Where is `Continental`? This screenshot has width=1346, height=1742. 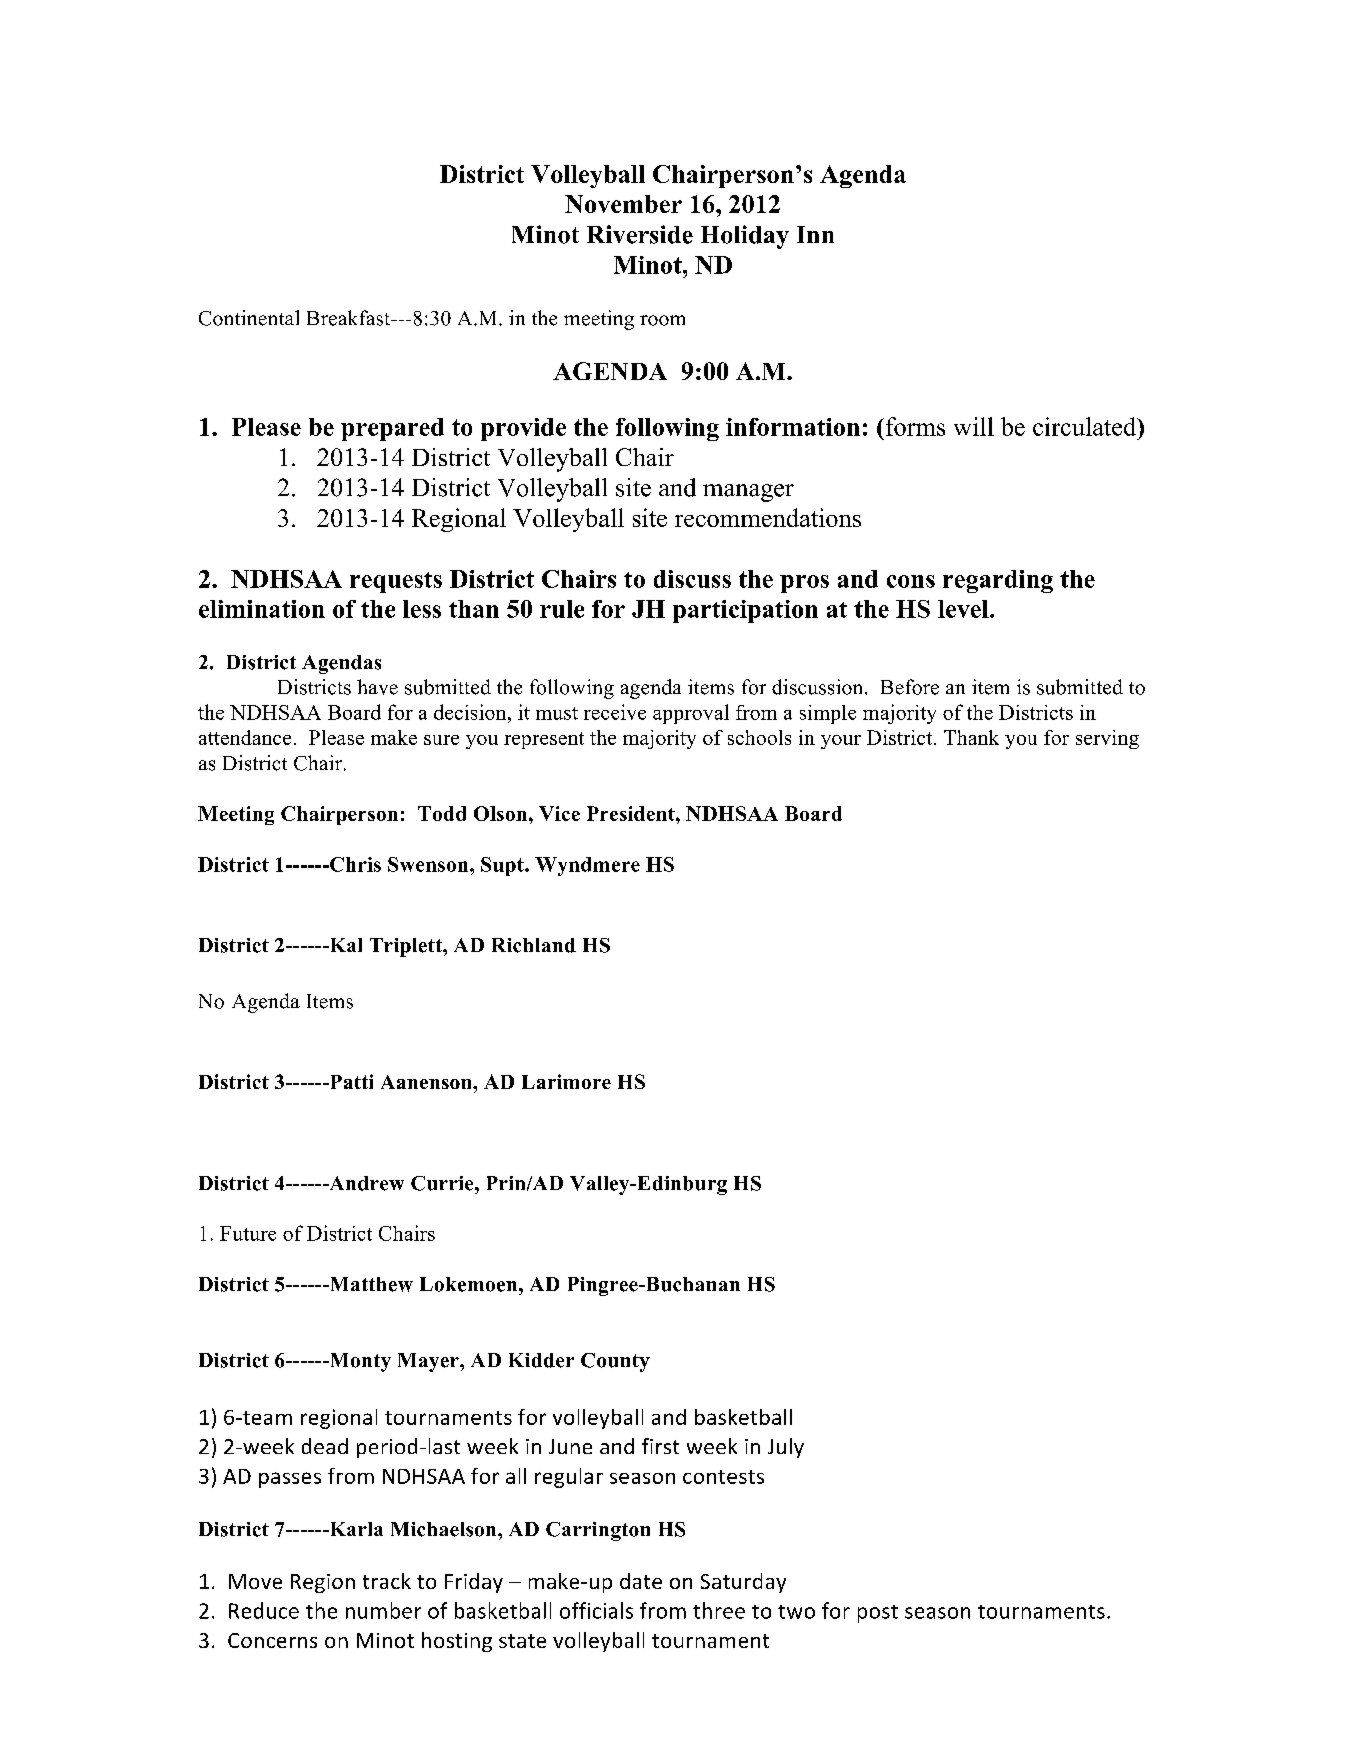
Continental is located at coordinates (249, 318).
